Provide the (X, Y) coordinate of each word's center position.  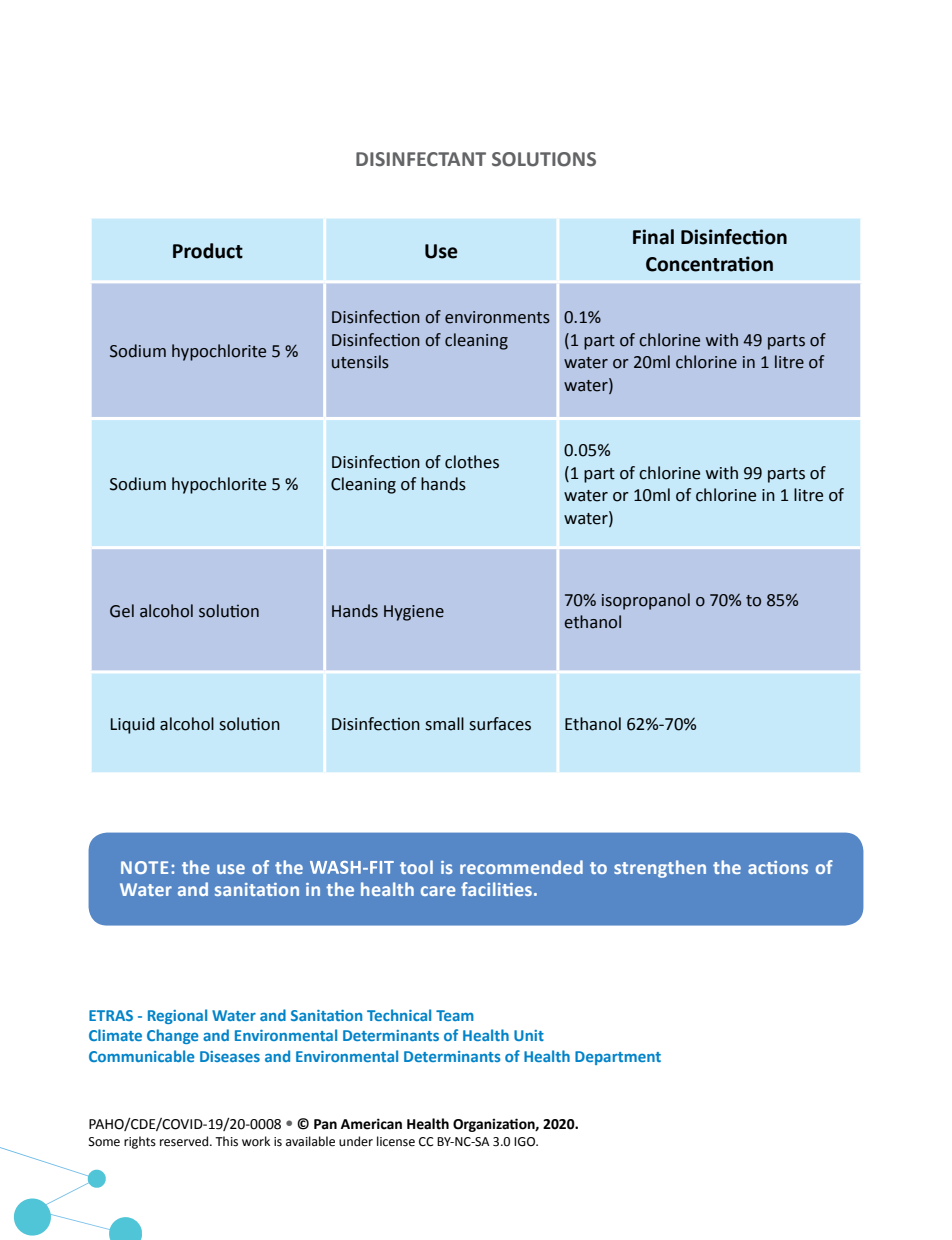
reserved (184, 1141)
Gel (122, 611)
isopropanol (646, 601)
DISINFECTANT (421, 159)
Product (208, 251)
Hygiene (414, 613)
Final (653, 237)
